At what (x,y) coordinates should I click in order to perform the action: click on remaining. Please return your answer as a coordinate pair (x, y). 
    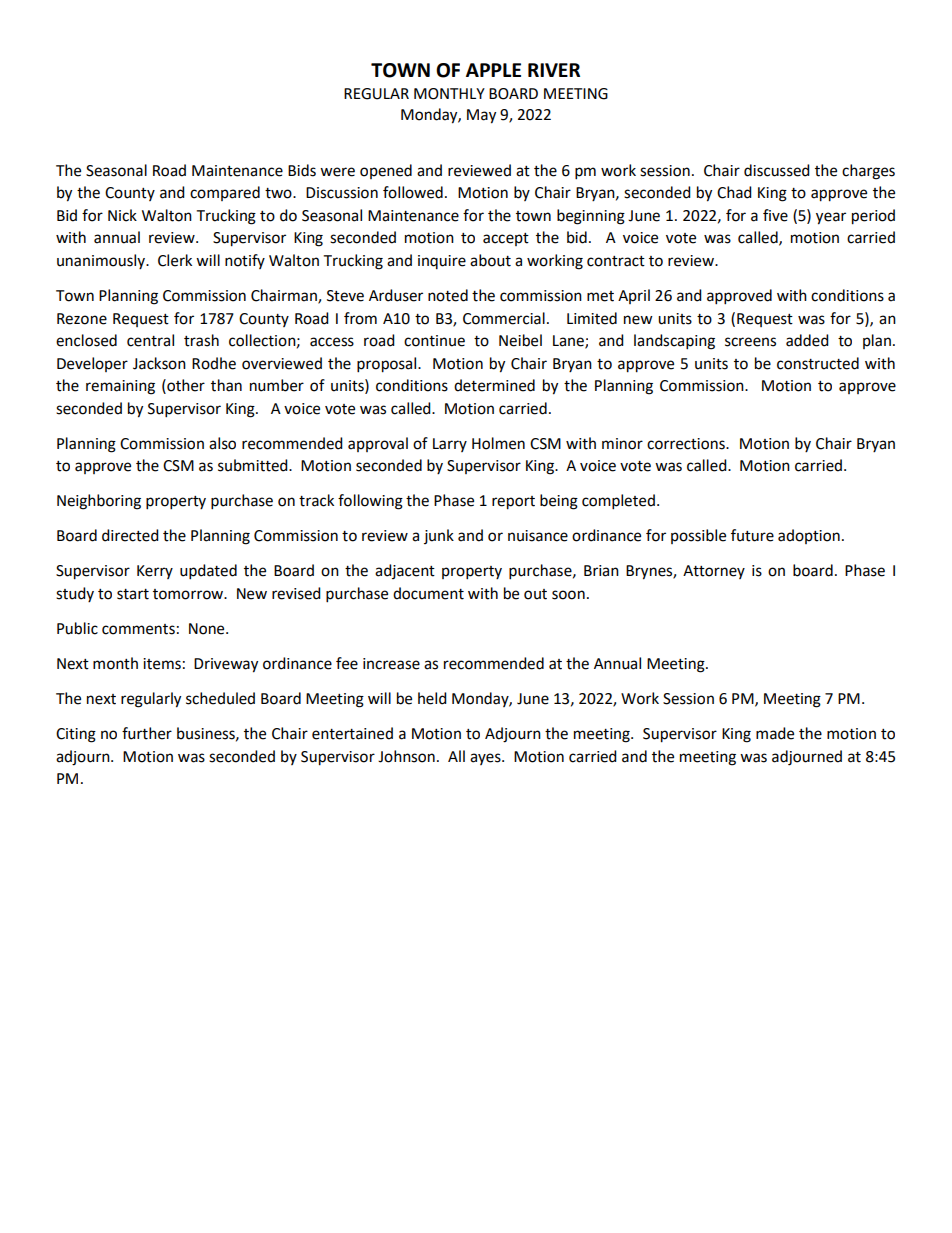
    Looking at the image, I should click on (120, 387).
